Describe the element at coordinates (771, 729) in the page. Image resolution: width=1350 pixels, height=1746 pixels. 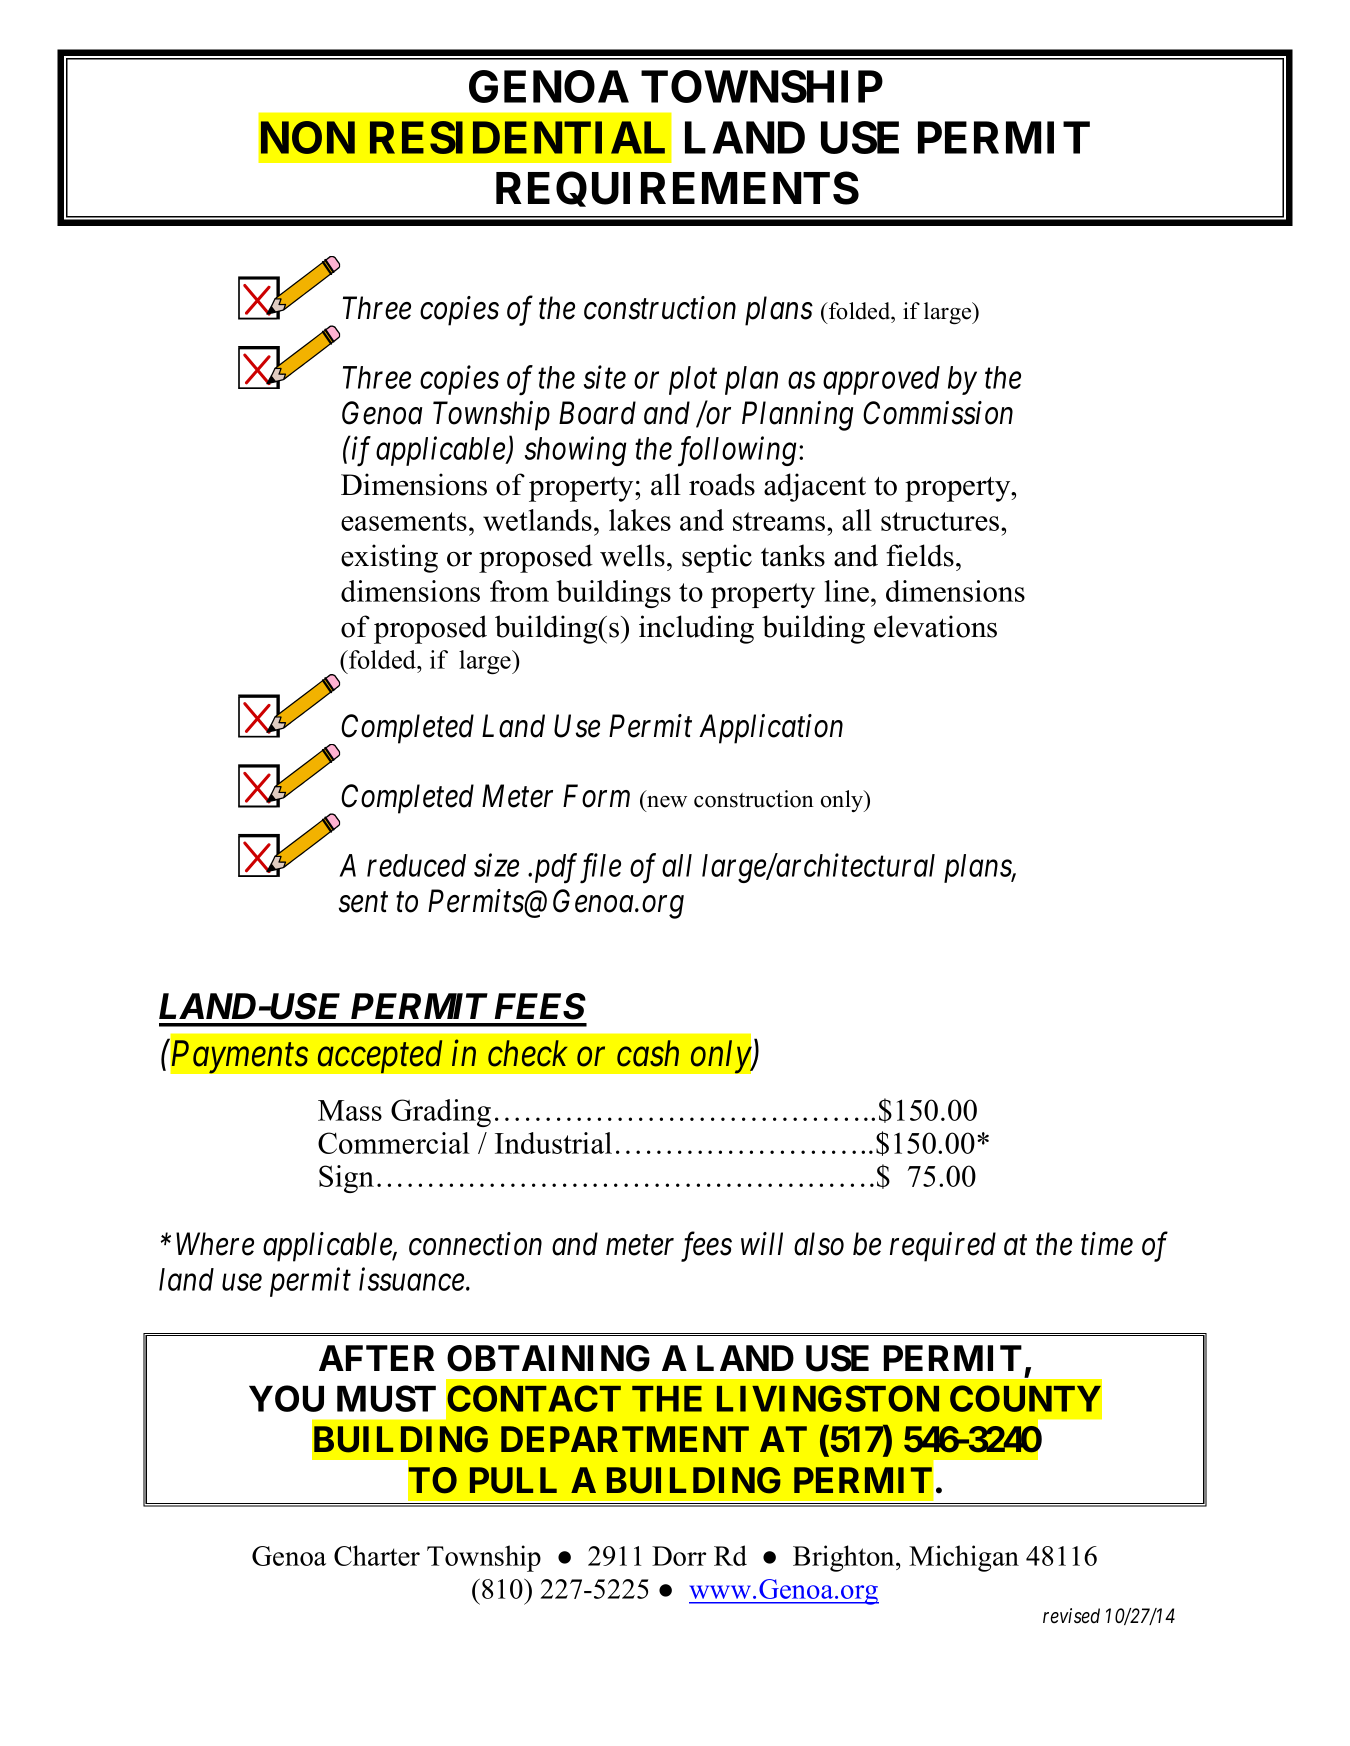
I see `Application` at that location.
